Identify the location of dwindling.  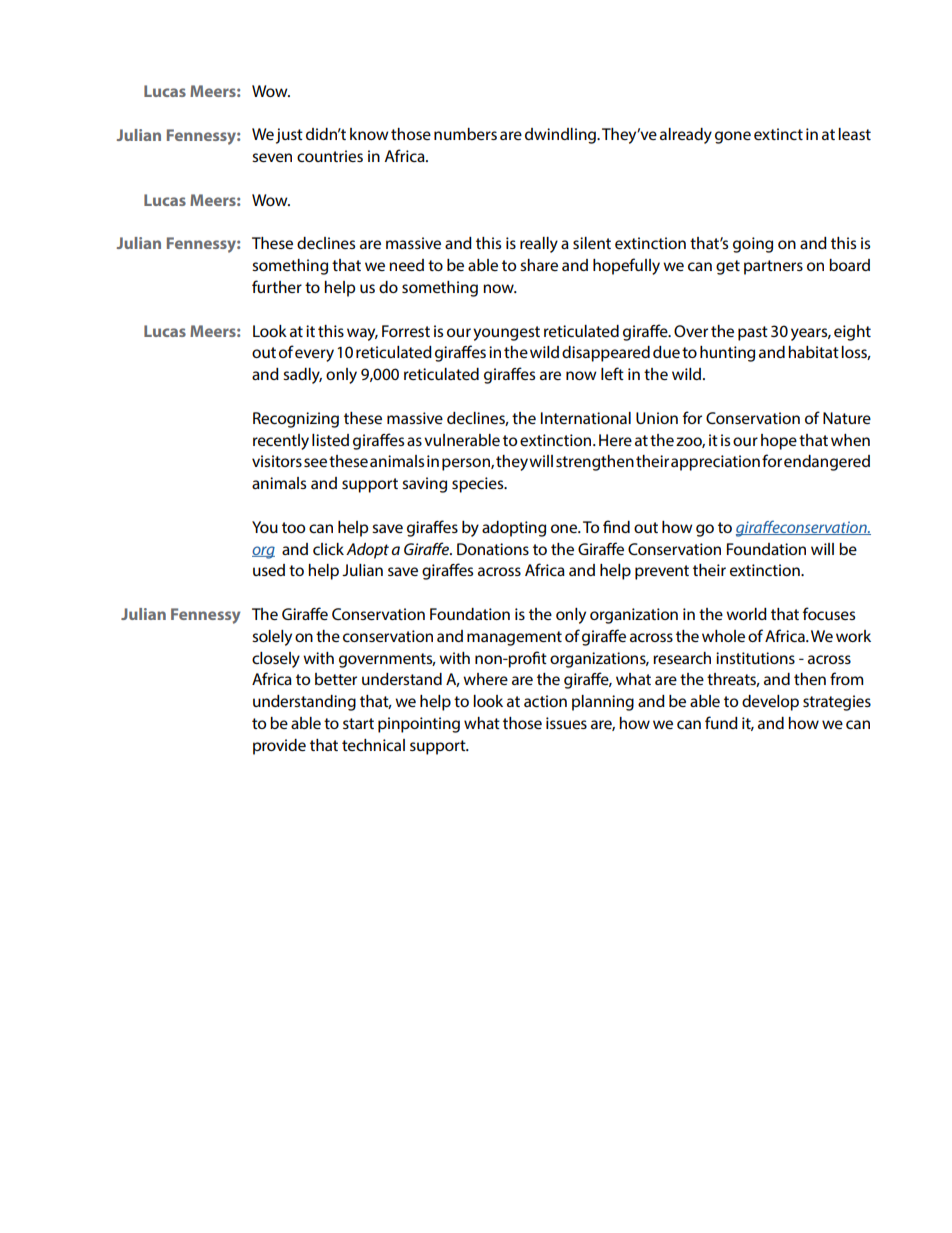
(561, 136).
